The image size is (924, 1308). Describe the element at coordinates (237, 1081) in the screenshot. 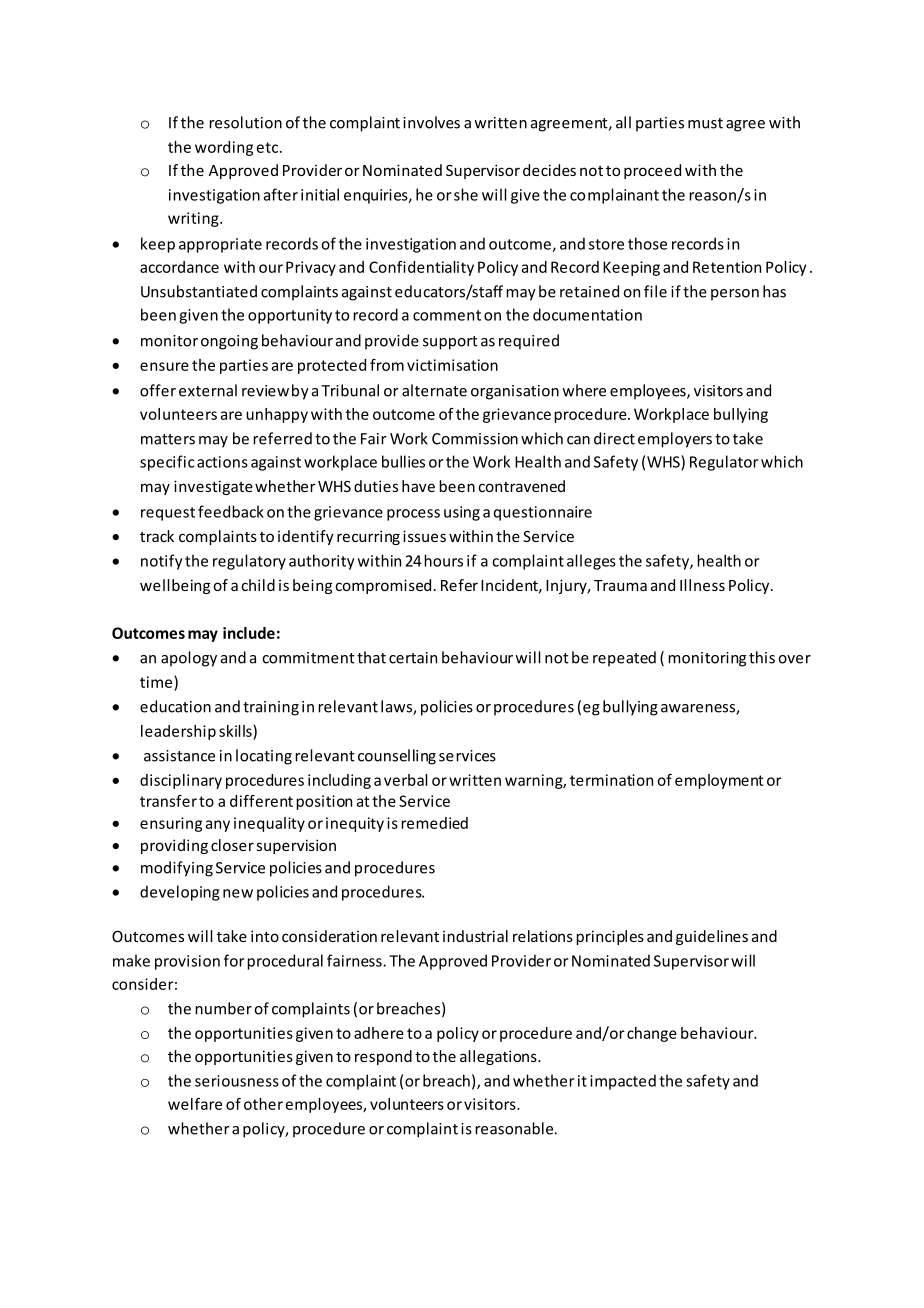

I see `seriousness` at that location.
